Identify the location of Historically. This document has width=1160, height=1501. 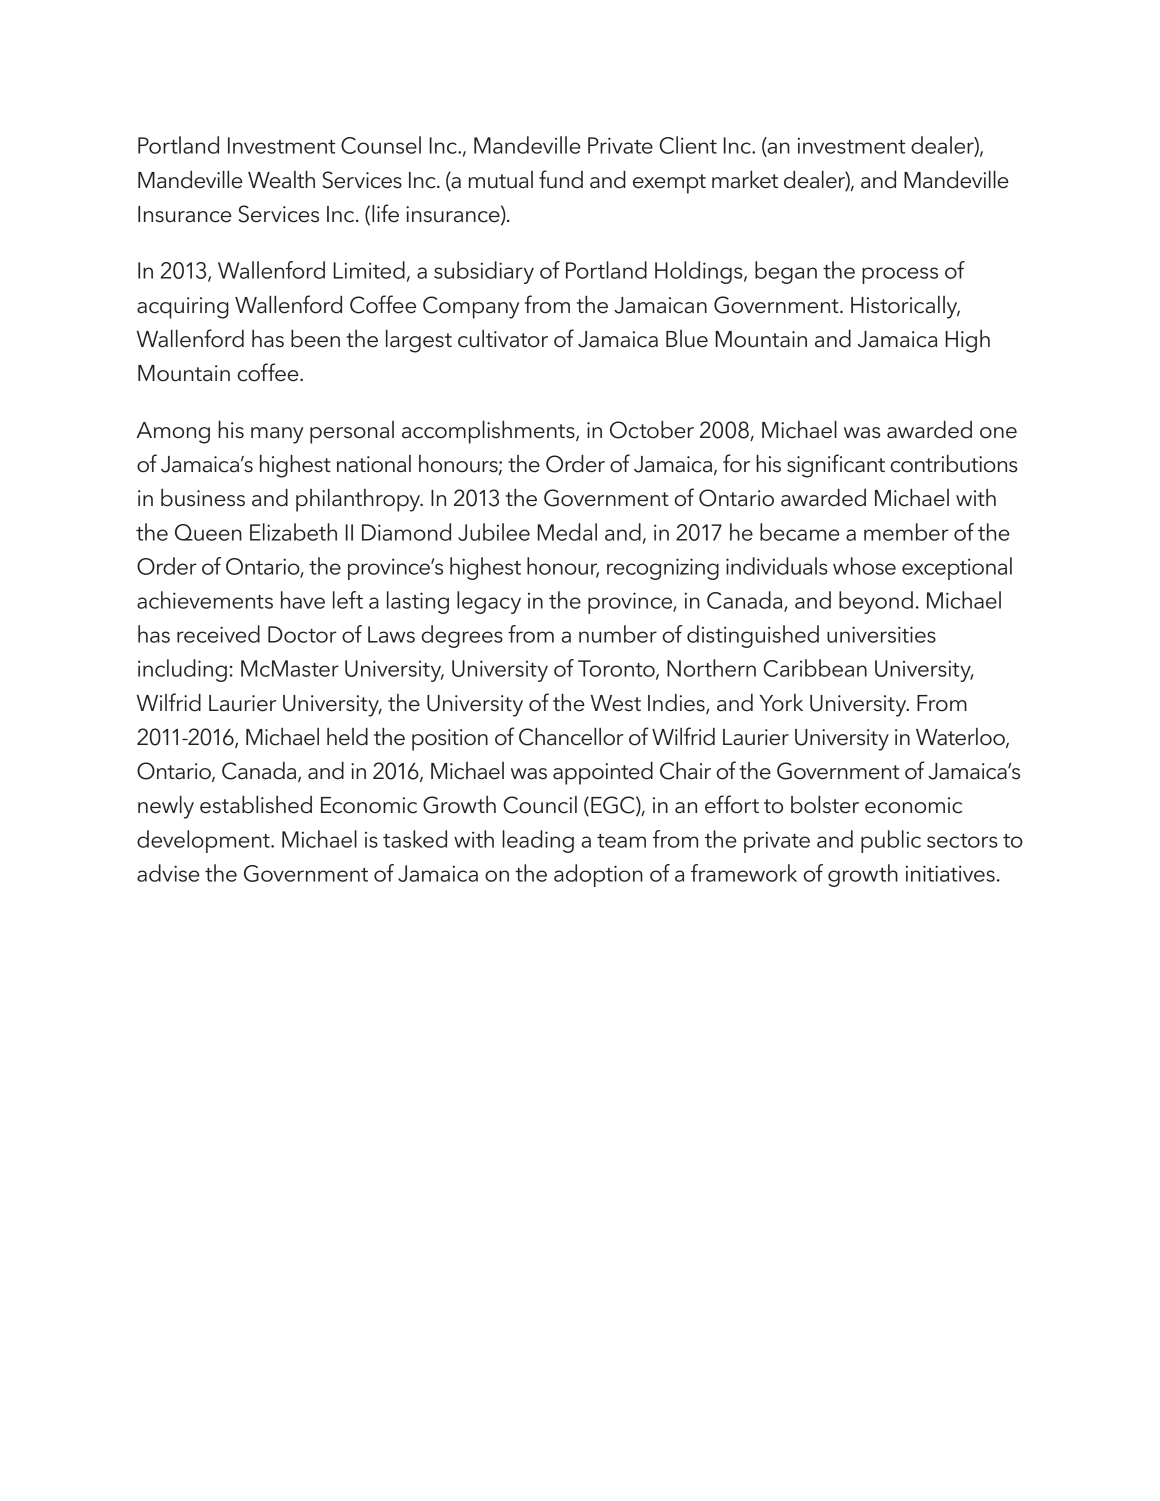
(905, 307).
